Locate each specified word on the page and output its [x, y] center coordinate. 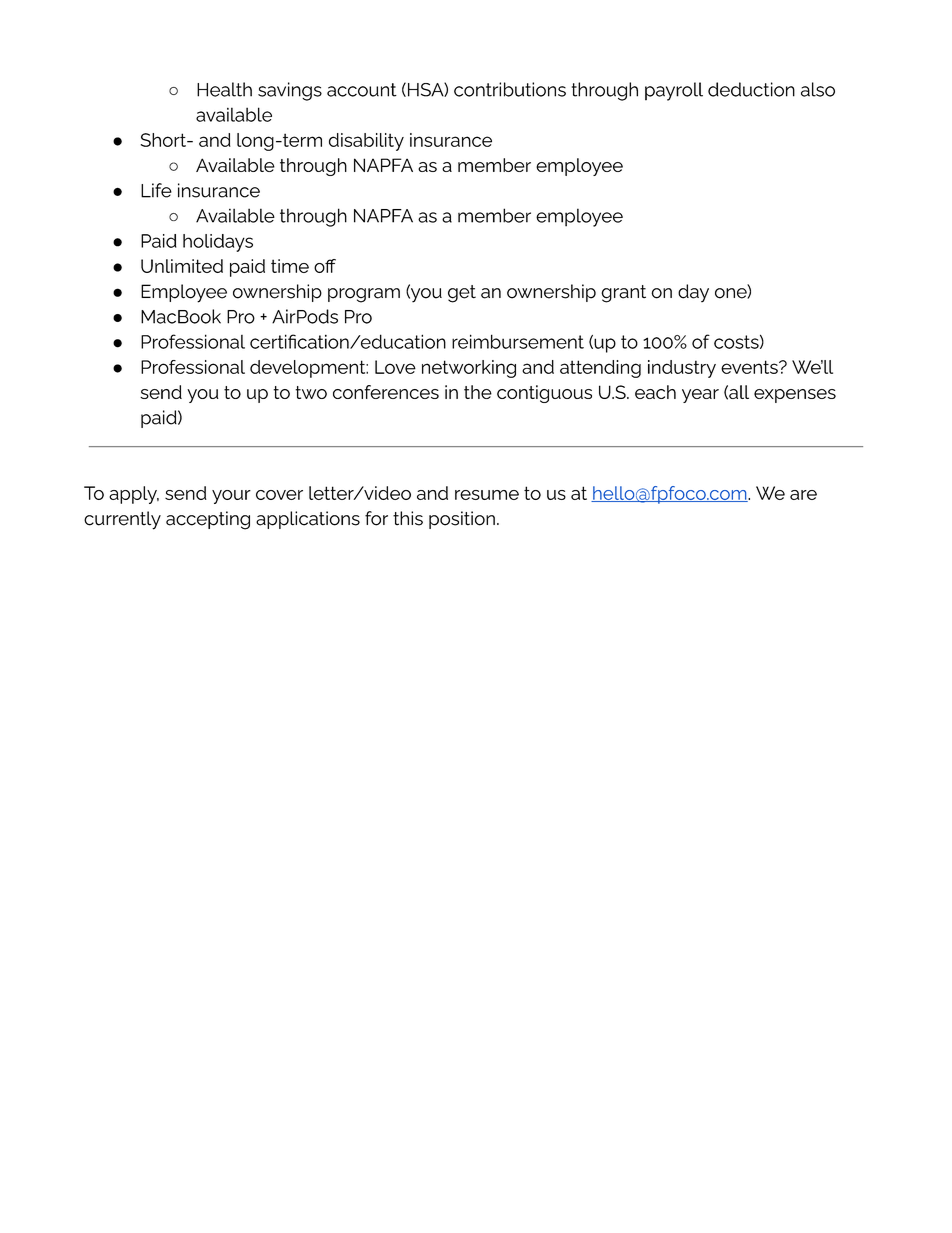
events [750, 367]
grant [623, 294]
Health [224, 89]
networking [469, 369]
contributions [510, 89]
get [462, 294]
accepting [208, 520]
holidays [218, 243]
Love [395, 367]
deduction [751, 89]
